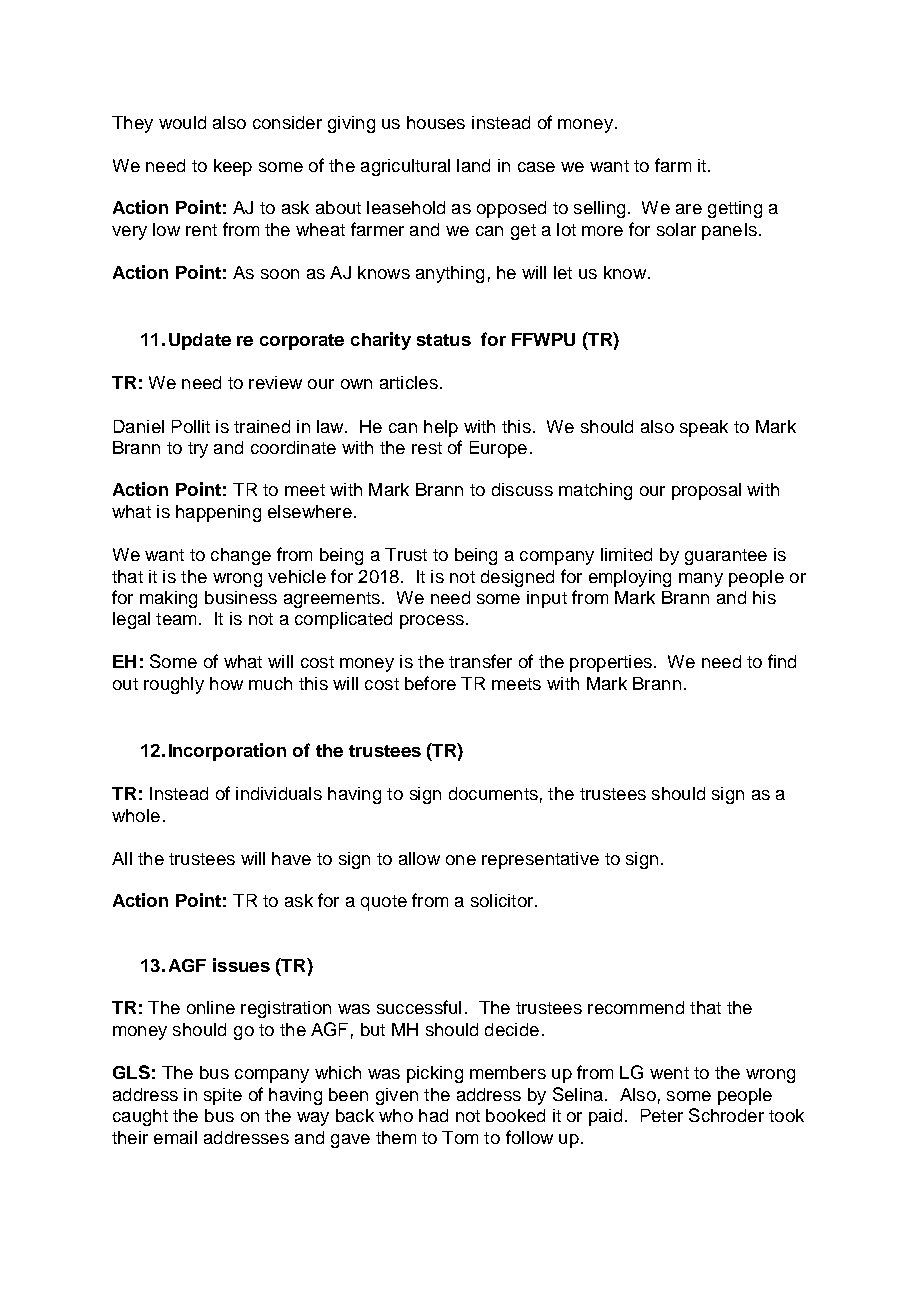 The height and width of the document is (1308, 924). What do you see at coordinates (473, 165) in the document?
I see `land` at bounding box center [473, 165].
